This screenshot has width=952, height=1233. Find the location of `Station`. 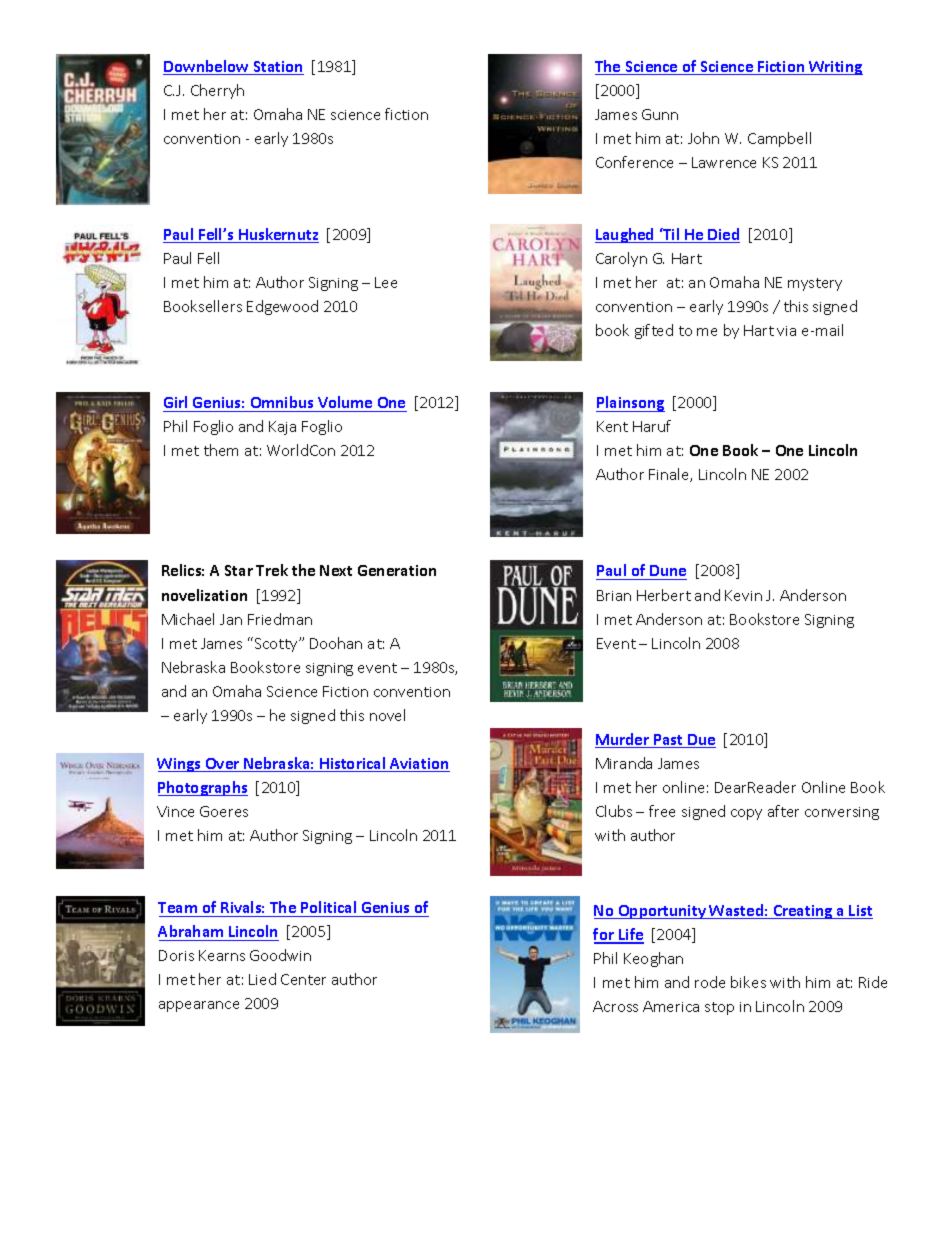

Station is located at coordinates (277, 68).
